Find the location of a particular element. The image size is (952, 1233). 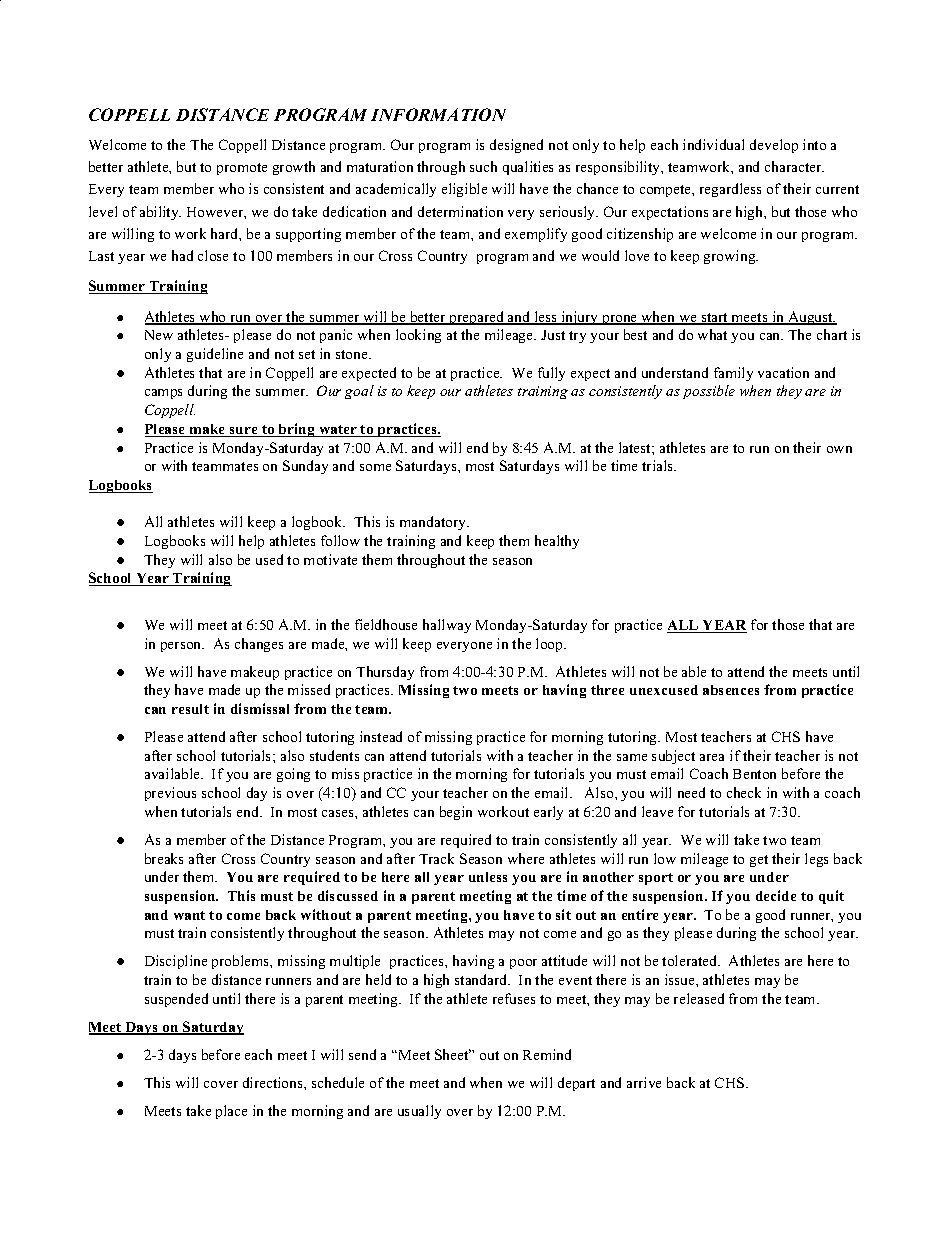

hallway is located at coordinates (447, 626).
